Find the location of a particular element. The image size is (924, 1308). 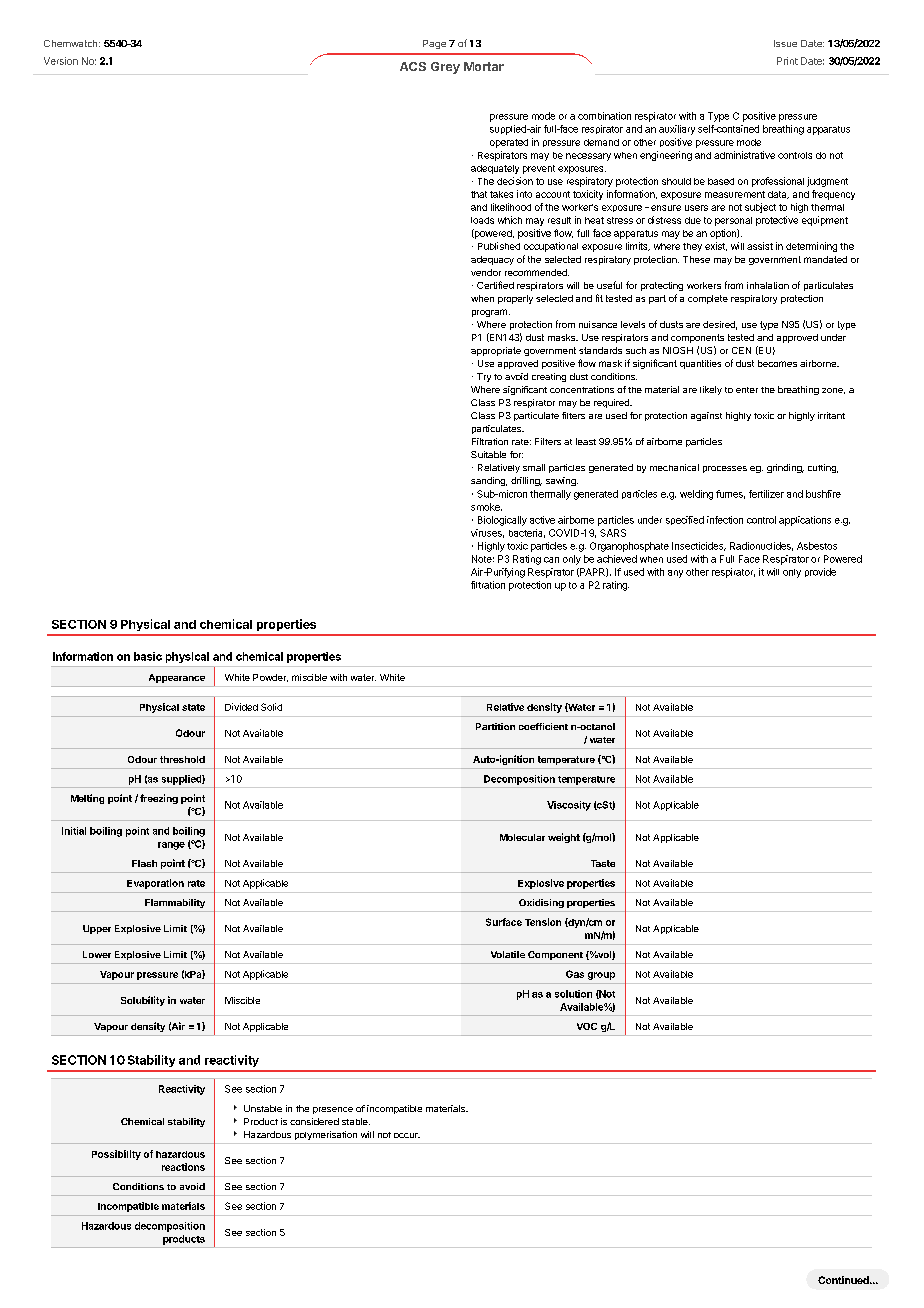

basic is located at coordinates (148, 656).
